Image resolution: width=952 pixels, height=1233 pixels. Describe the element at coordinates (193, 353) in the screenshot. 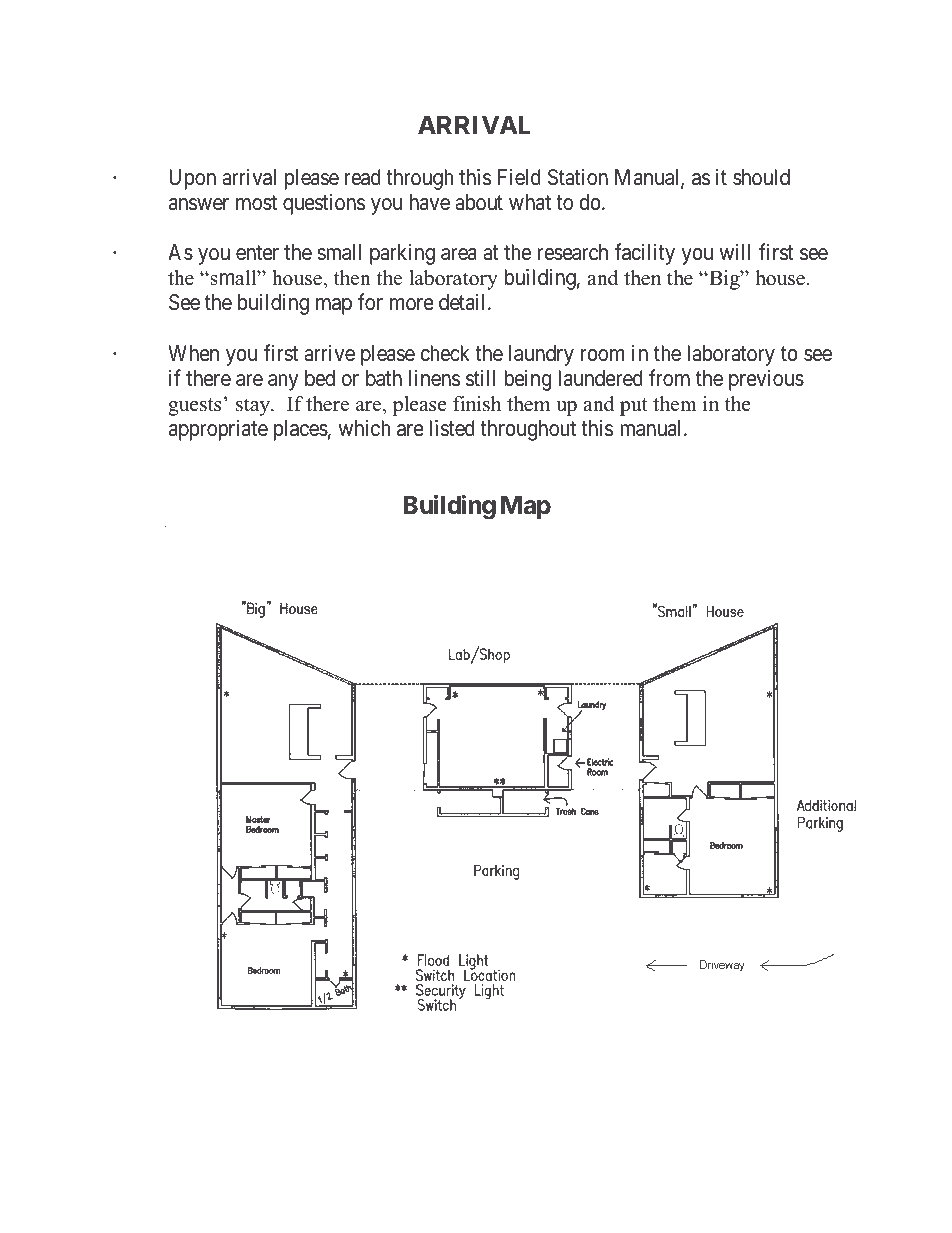

I see `When` at that location.
